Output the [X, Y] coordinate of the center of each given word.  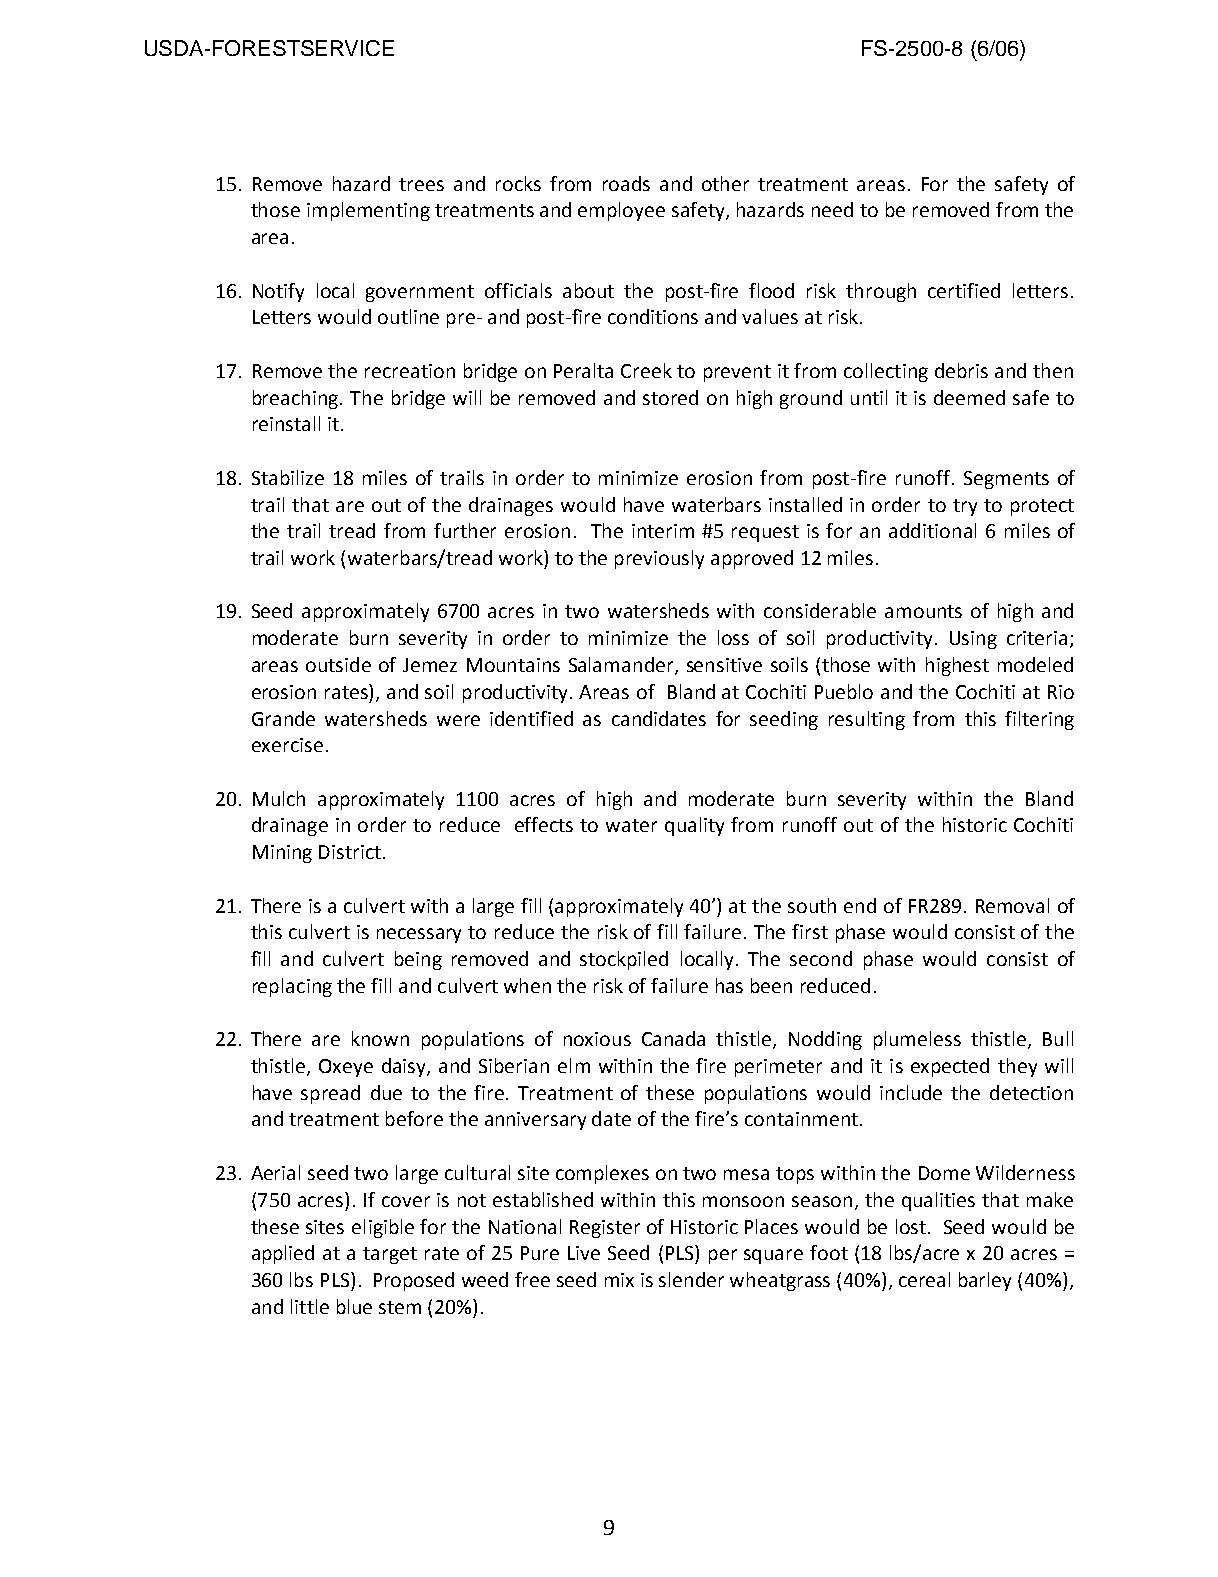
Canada [673, 1038]
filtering [1039, 720]
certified [964, 290]
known [380, 1038]
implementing [368, 211]
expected [950, 1067]
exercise [287, 745]
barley [985, 1281]
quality [694, 826]
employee [621, 211]
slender [691, 1279]
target [390, 1255]
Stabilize [288, 477]
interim [663, 531]
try [965, 507]
